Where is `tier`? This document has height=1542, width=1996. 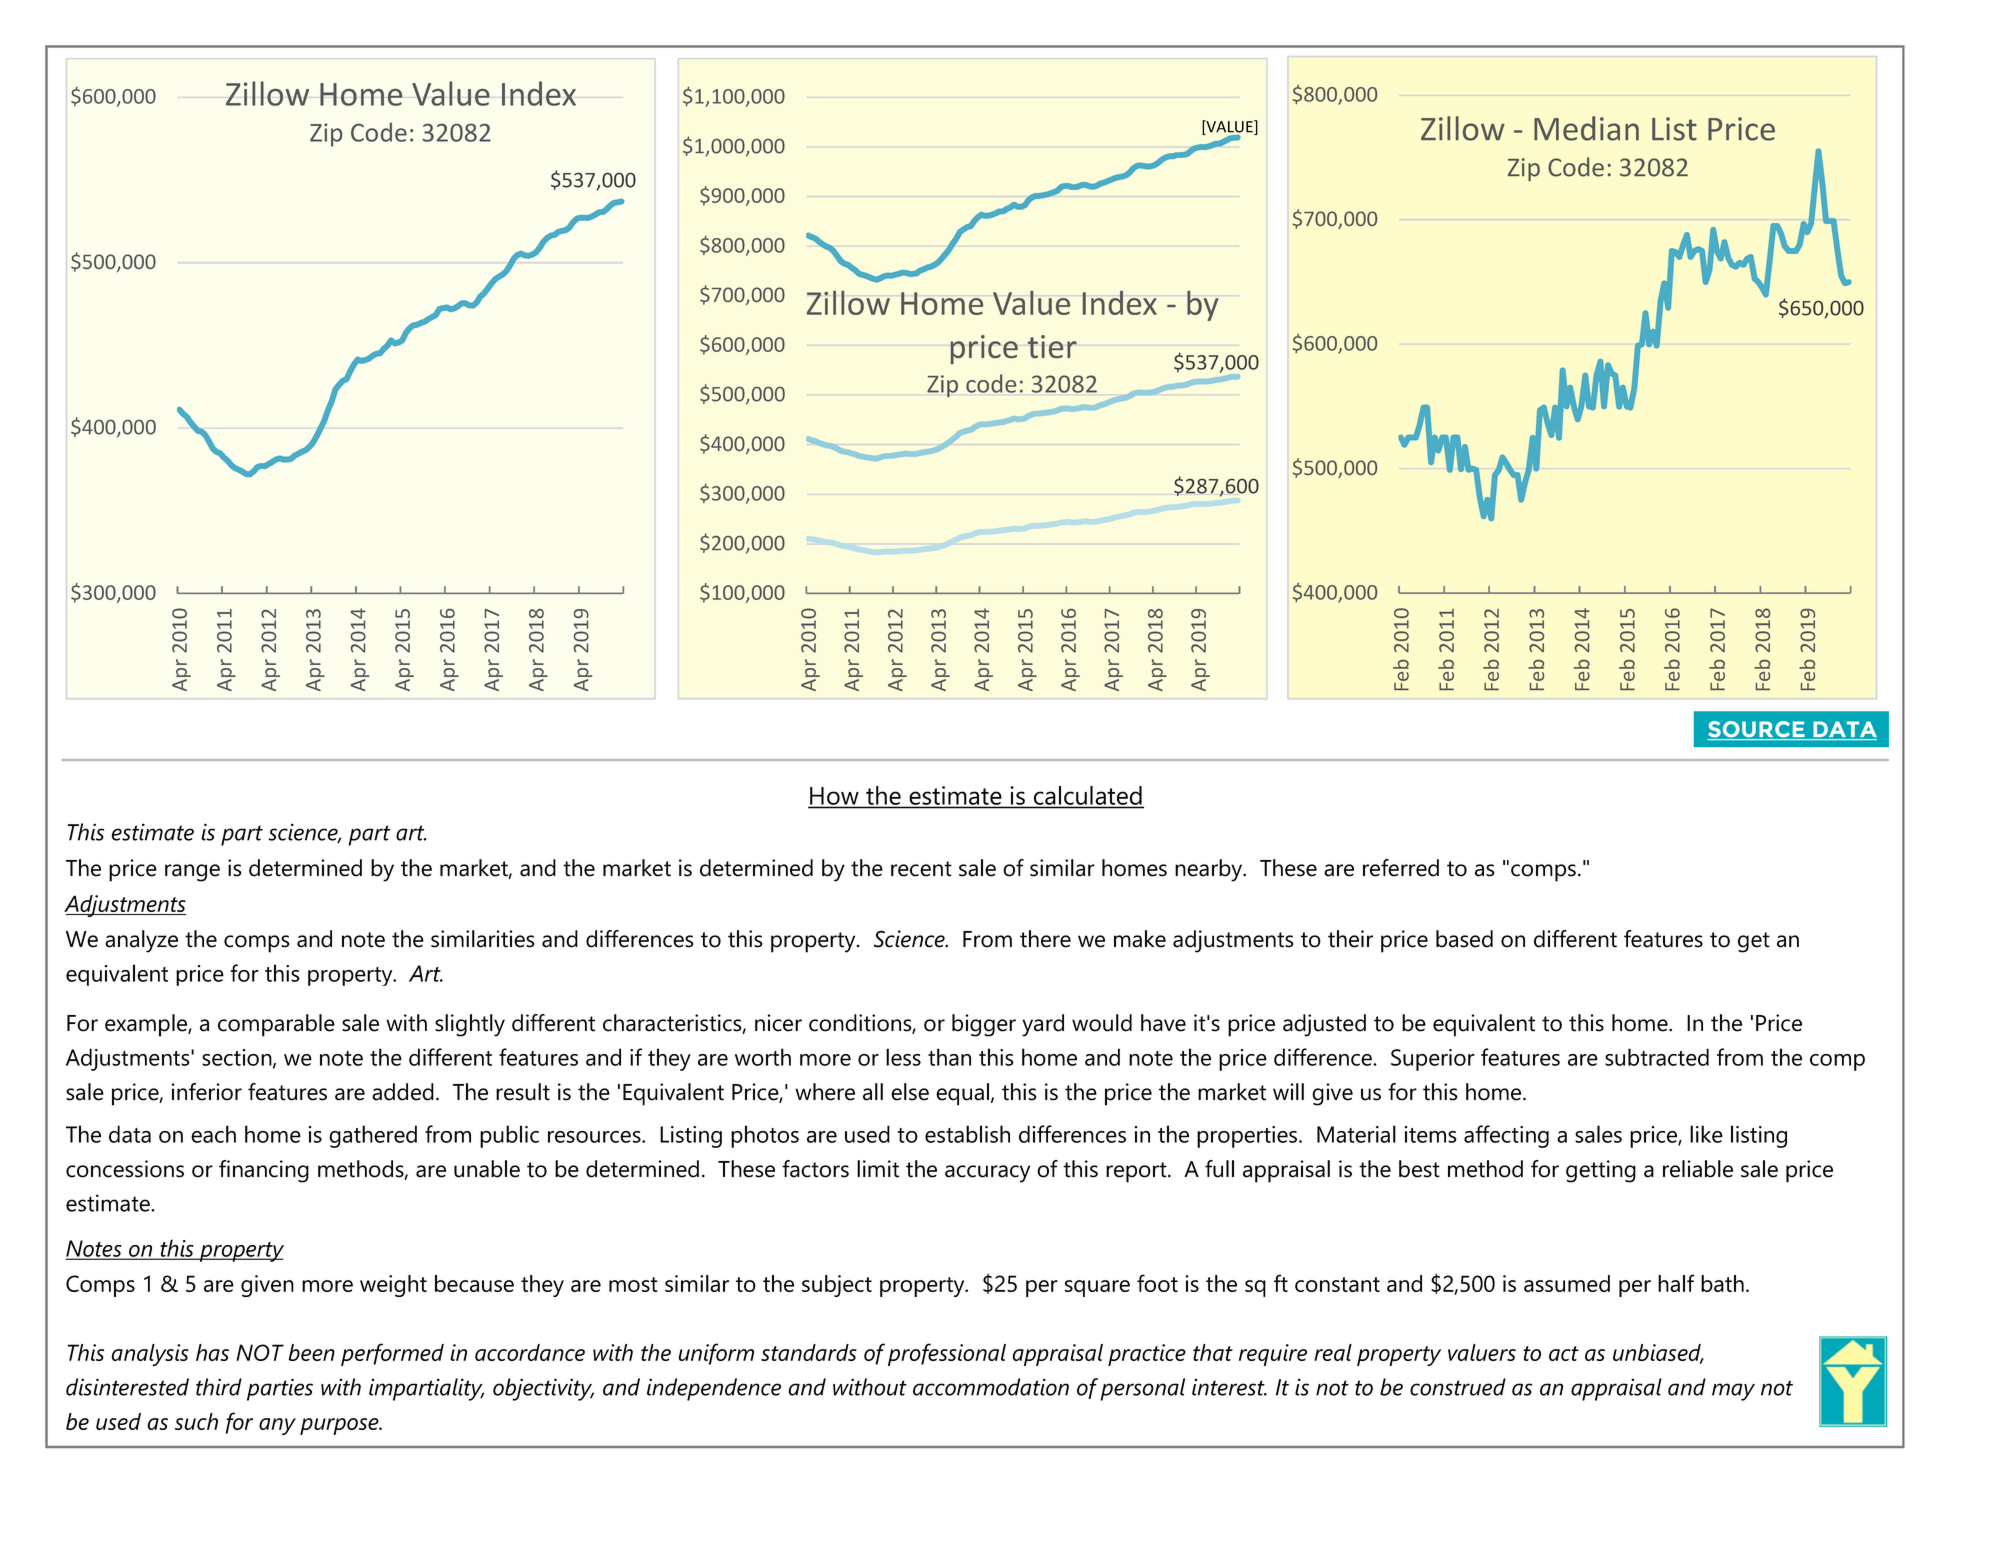
tier is located at coordinates (1052, 346).
